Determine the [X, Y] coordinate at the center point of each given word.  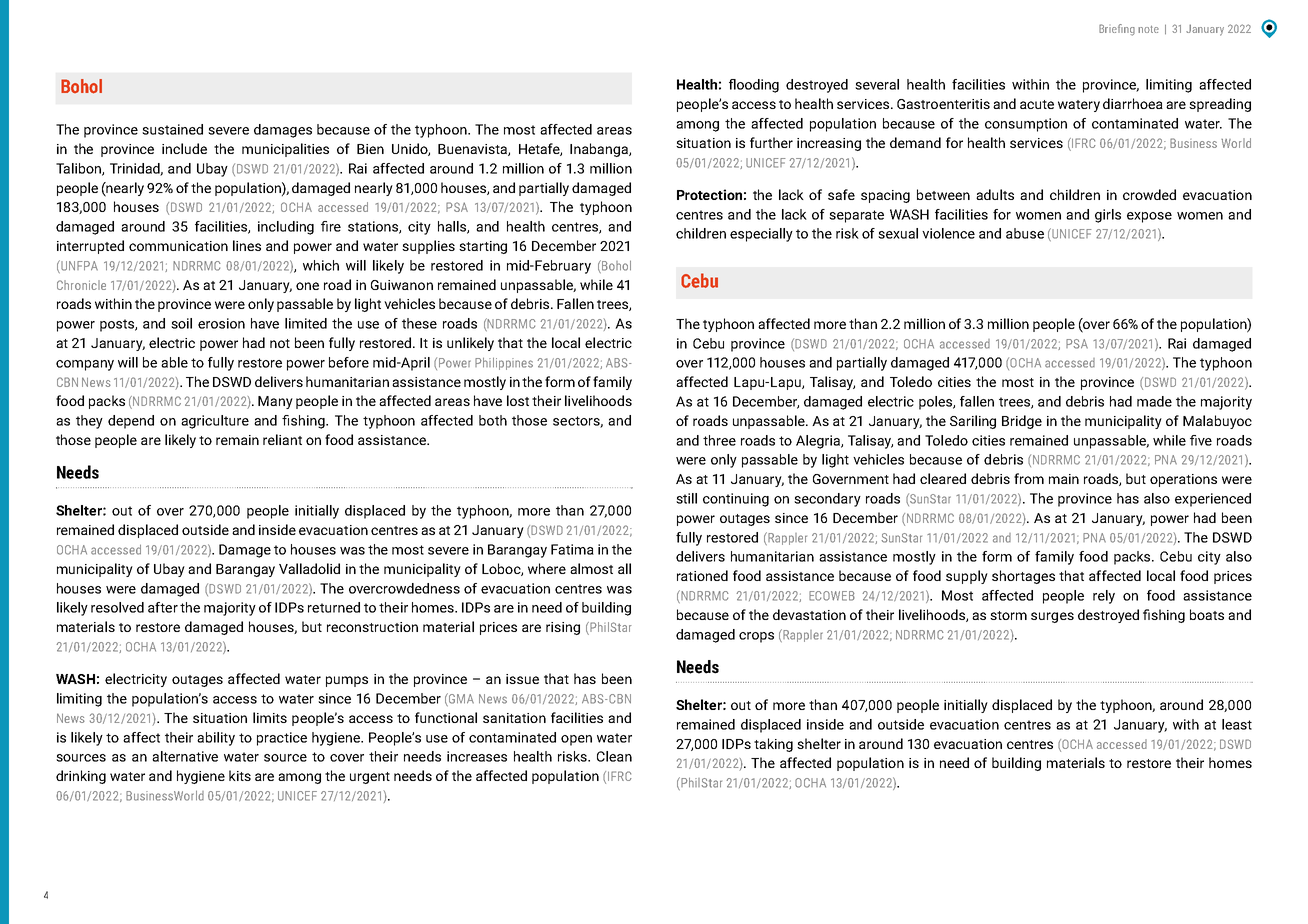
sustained [172, 129]
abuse [1025, 233]
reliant [282, 439]
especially [761, 235]
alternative [185, 756]
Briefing [1117, 30]
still [686, 498]
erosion [221, 323]
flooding [754, 86]
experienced [1213, 500]
